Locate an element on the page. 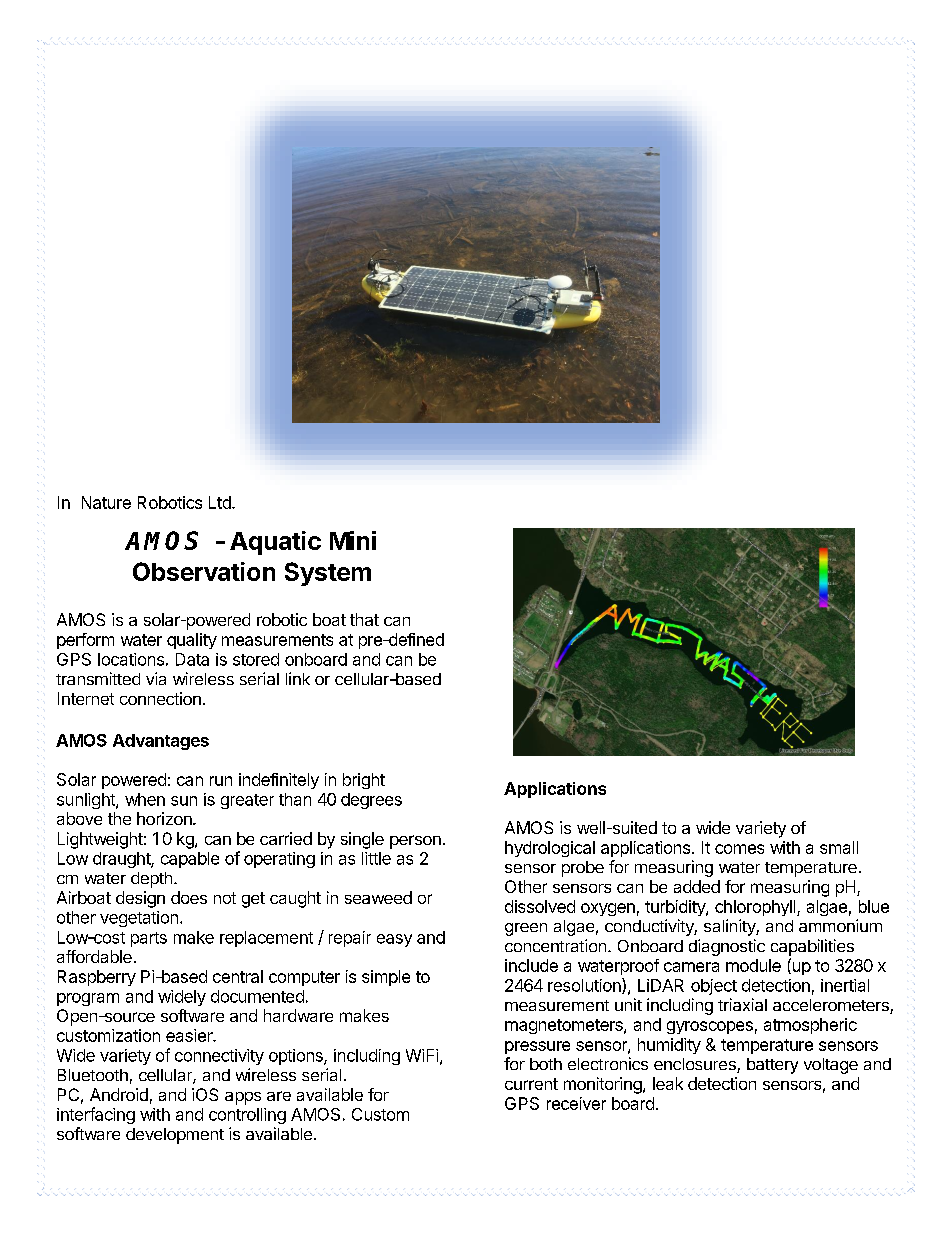 The image size is (952, 1233). comes is located at coordinates (739, 849).
